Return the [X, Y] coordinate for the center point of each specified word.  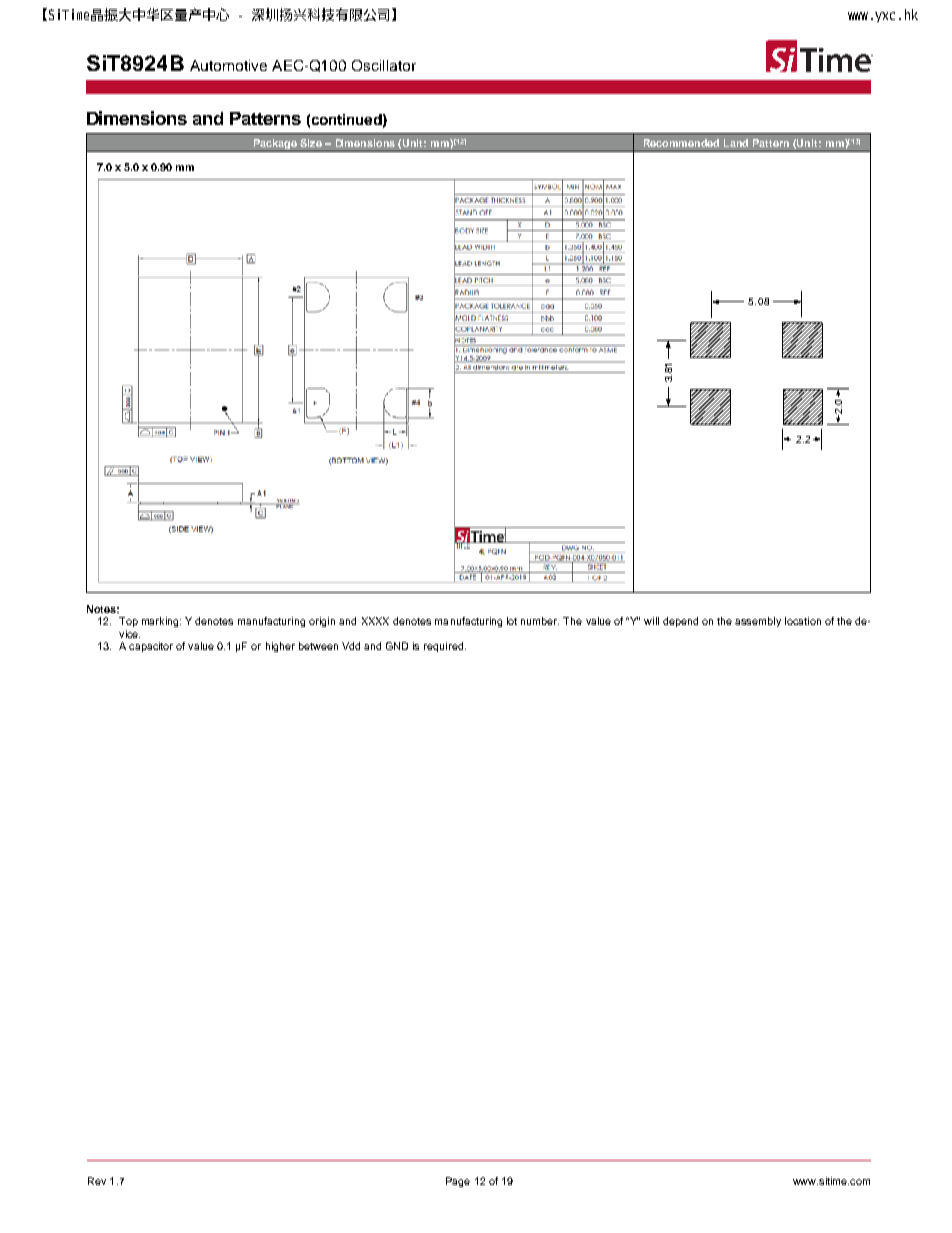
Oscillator [384, 65]
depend [680, 622]
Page [458, 1182]
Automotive [228, 65]
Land [736, 143]
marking [161, 622]
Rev [97, 1181]
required [445, 647]
